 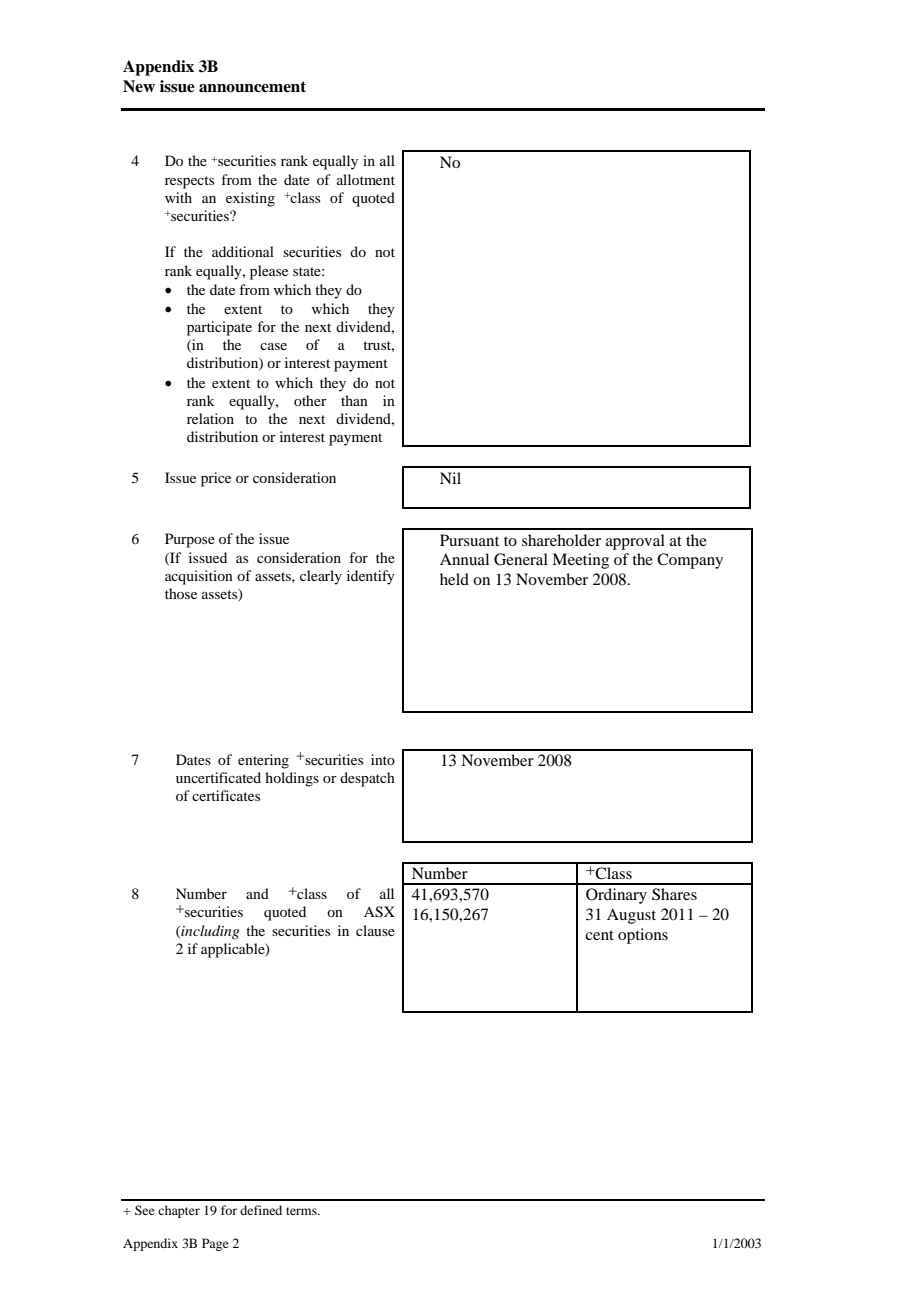 I want to click on those, so click(x=181, y=593).
